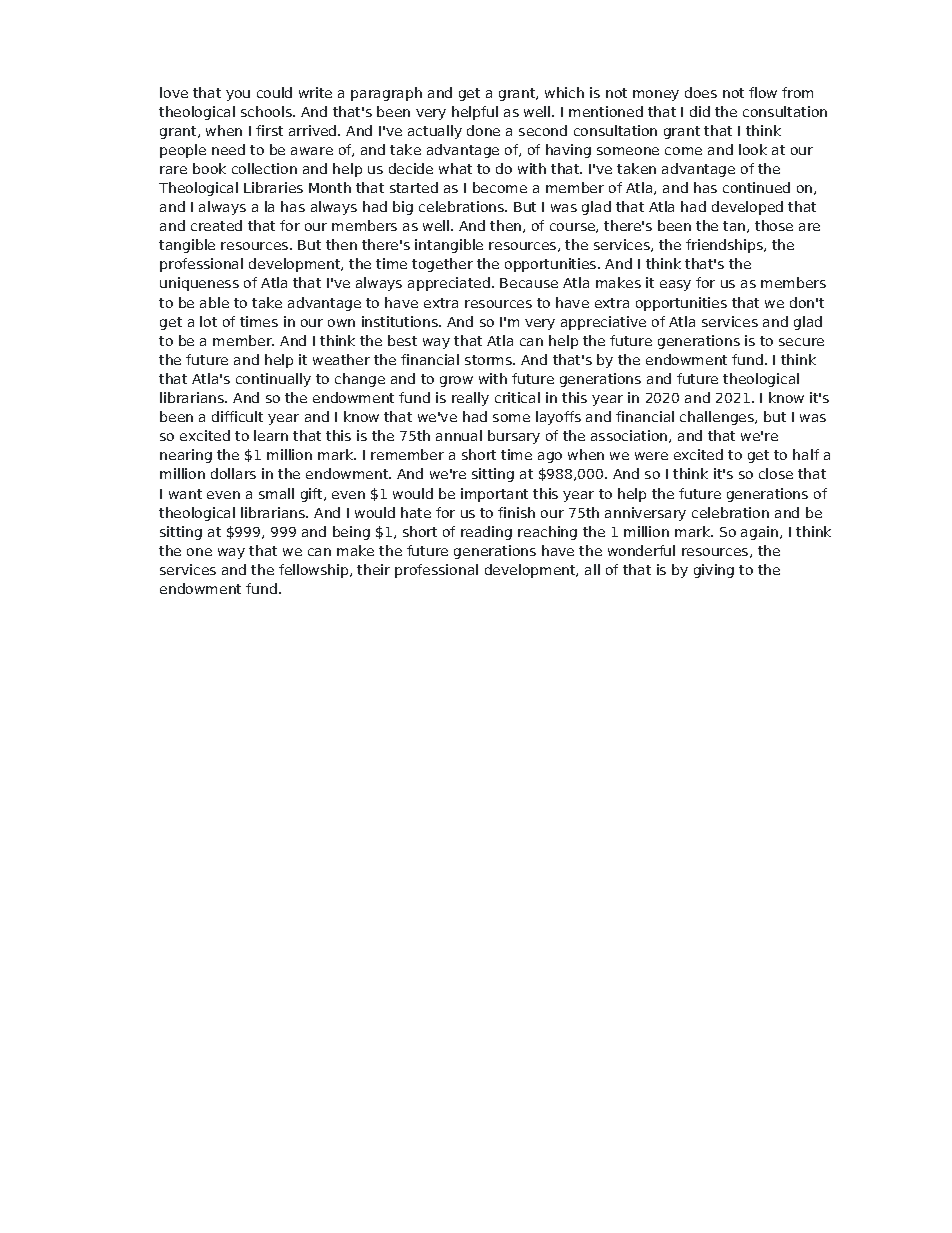  I want to click on schools, so click(267, 111).
